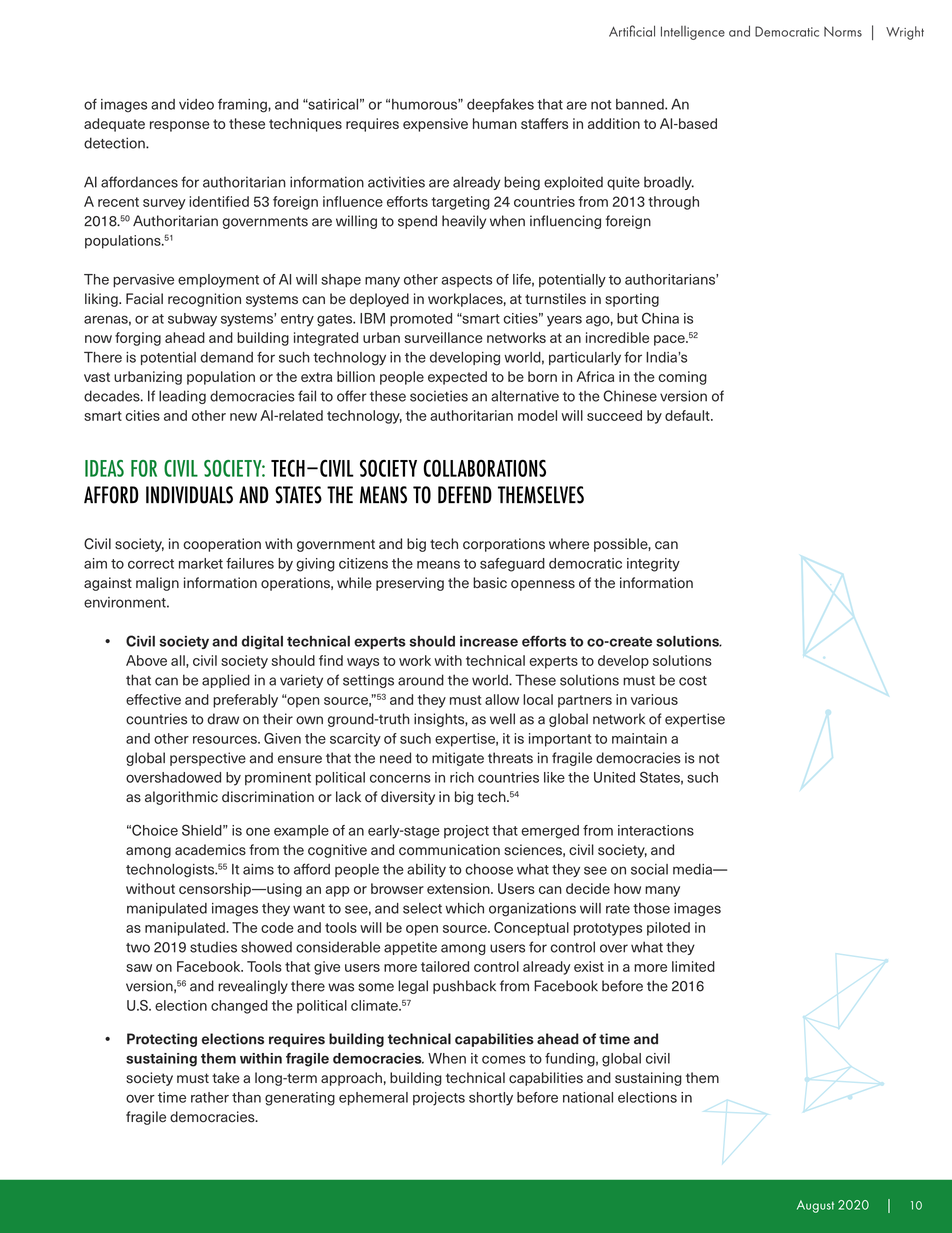 This screenshot has height=1233, width=952. Describe the element at coordinates (500, 105) in the screenshot. I see `deepfakes` at that location.
